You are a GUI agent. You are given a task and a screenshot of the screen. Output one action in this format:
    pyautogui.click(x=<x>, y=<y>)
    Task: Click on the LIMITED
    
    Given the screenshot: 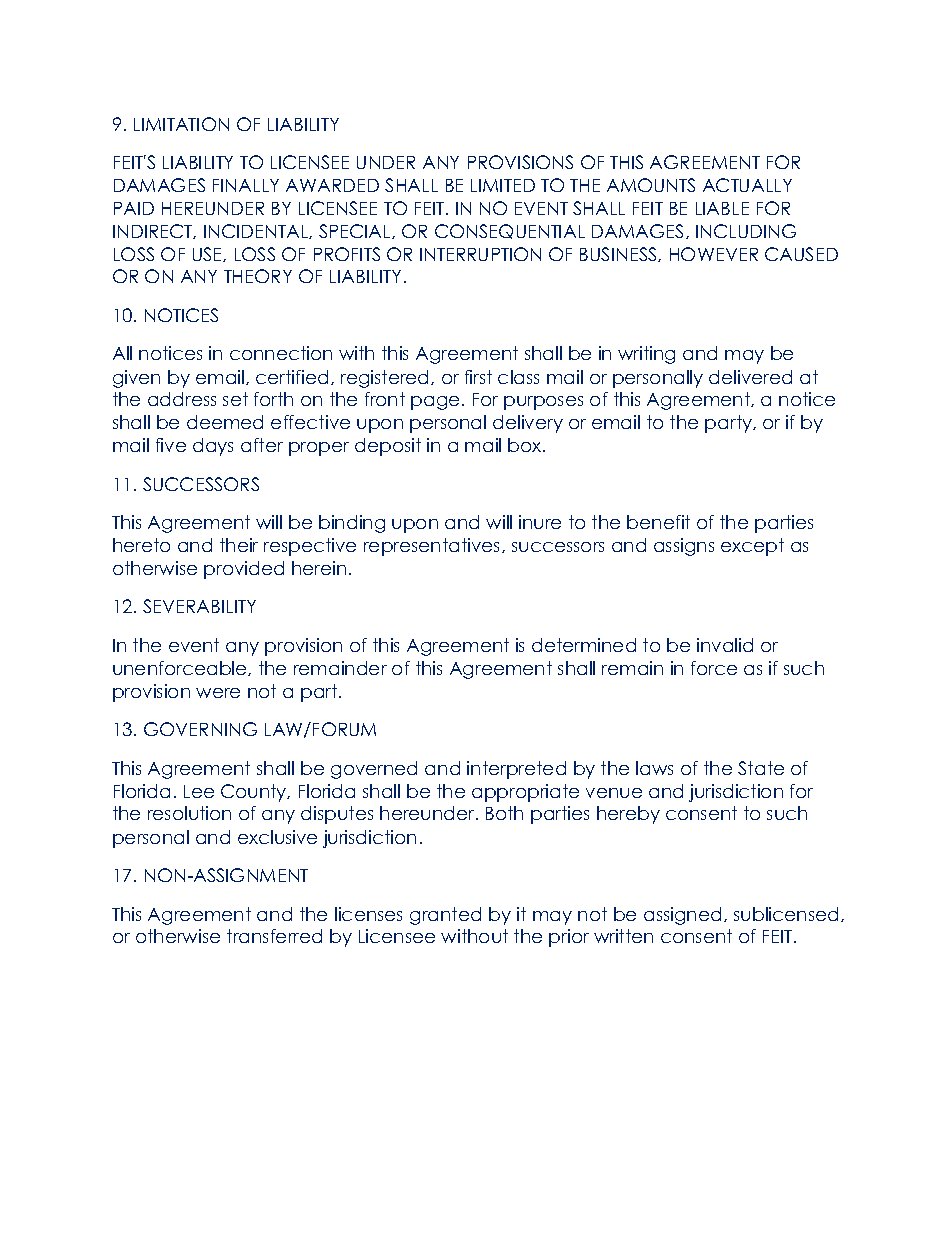 What is the action you would take?
    pyautogui.click(x=503, y=185)
